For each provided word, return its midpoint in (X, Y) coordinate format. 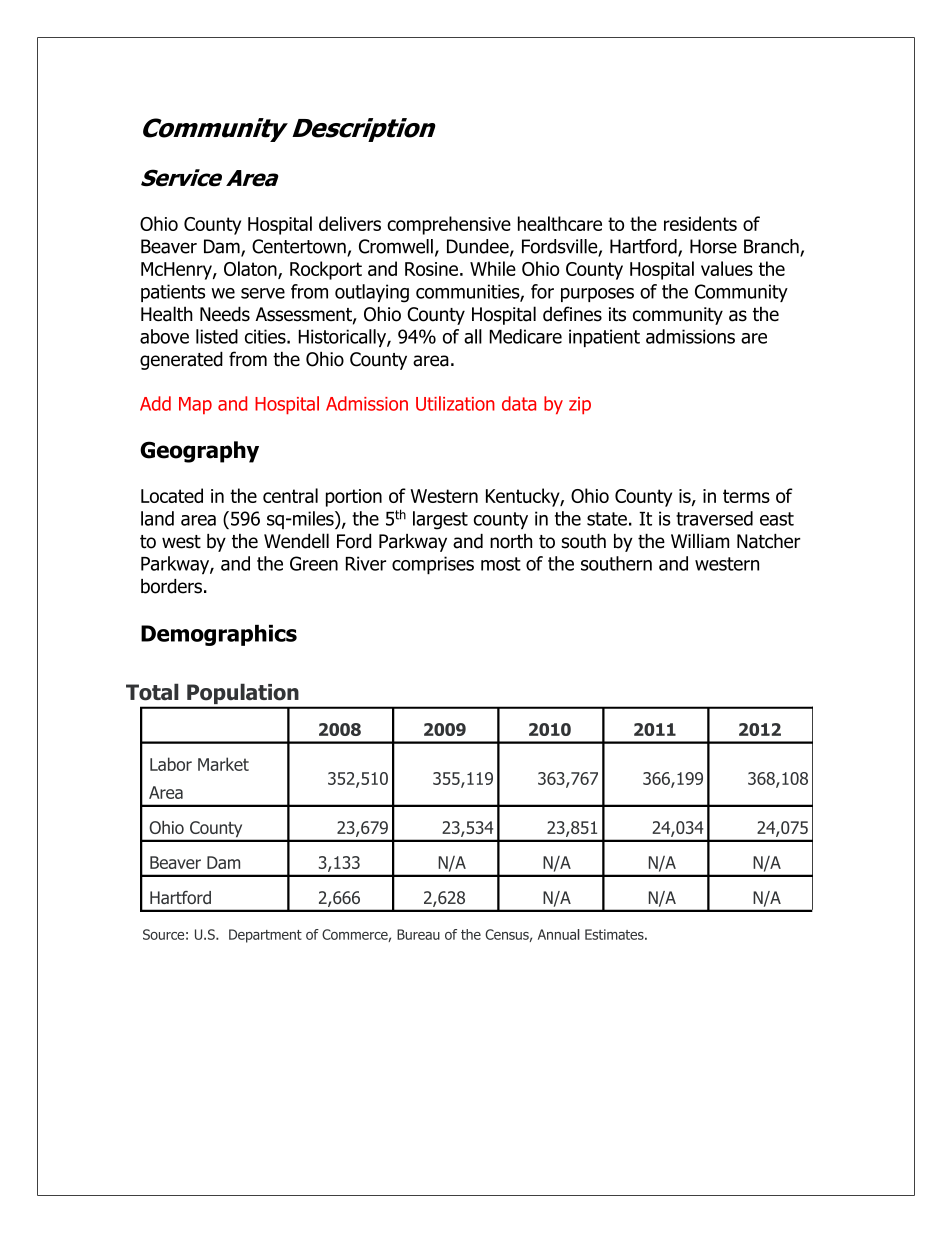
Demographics (219, 635)
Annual (559, 934)
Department (265, 936)
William (700, 541)
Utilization (455, 403)
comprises (433, 565)
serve (263, 293)
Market (223, 764)
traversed (714, 518)
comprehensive (449, 225)
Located (172, 495)
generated (181, 361)
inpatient (604, 338)
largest (440, 520)
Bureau (418, 934)
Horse (713, 246)
